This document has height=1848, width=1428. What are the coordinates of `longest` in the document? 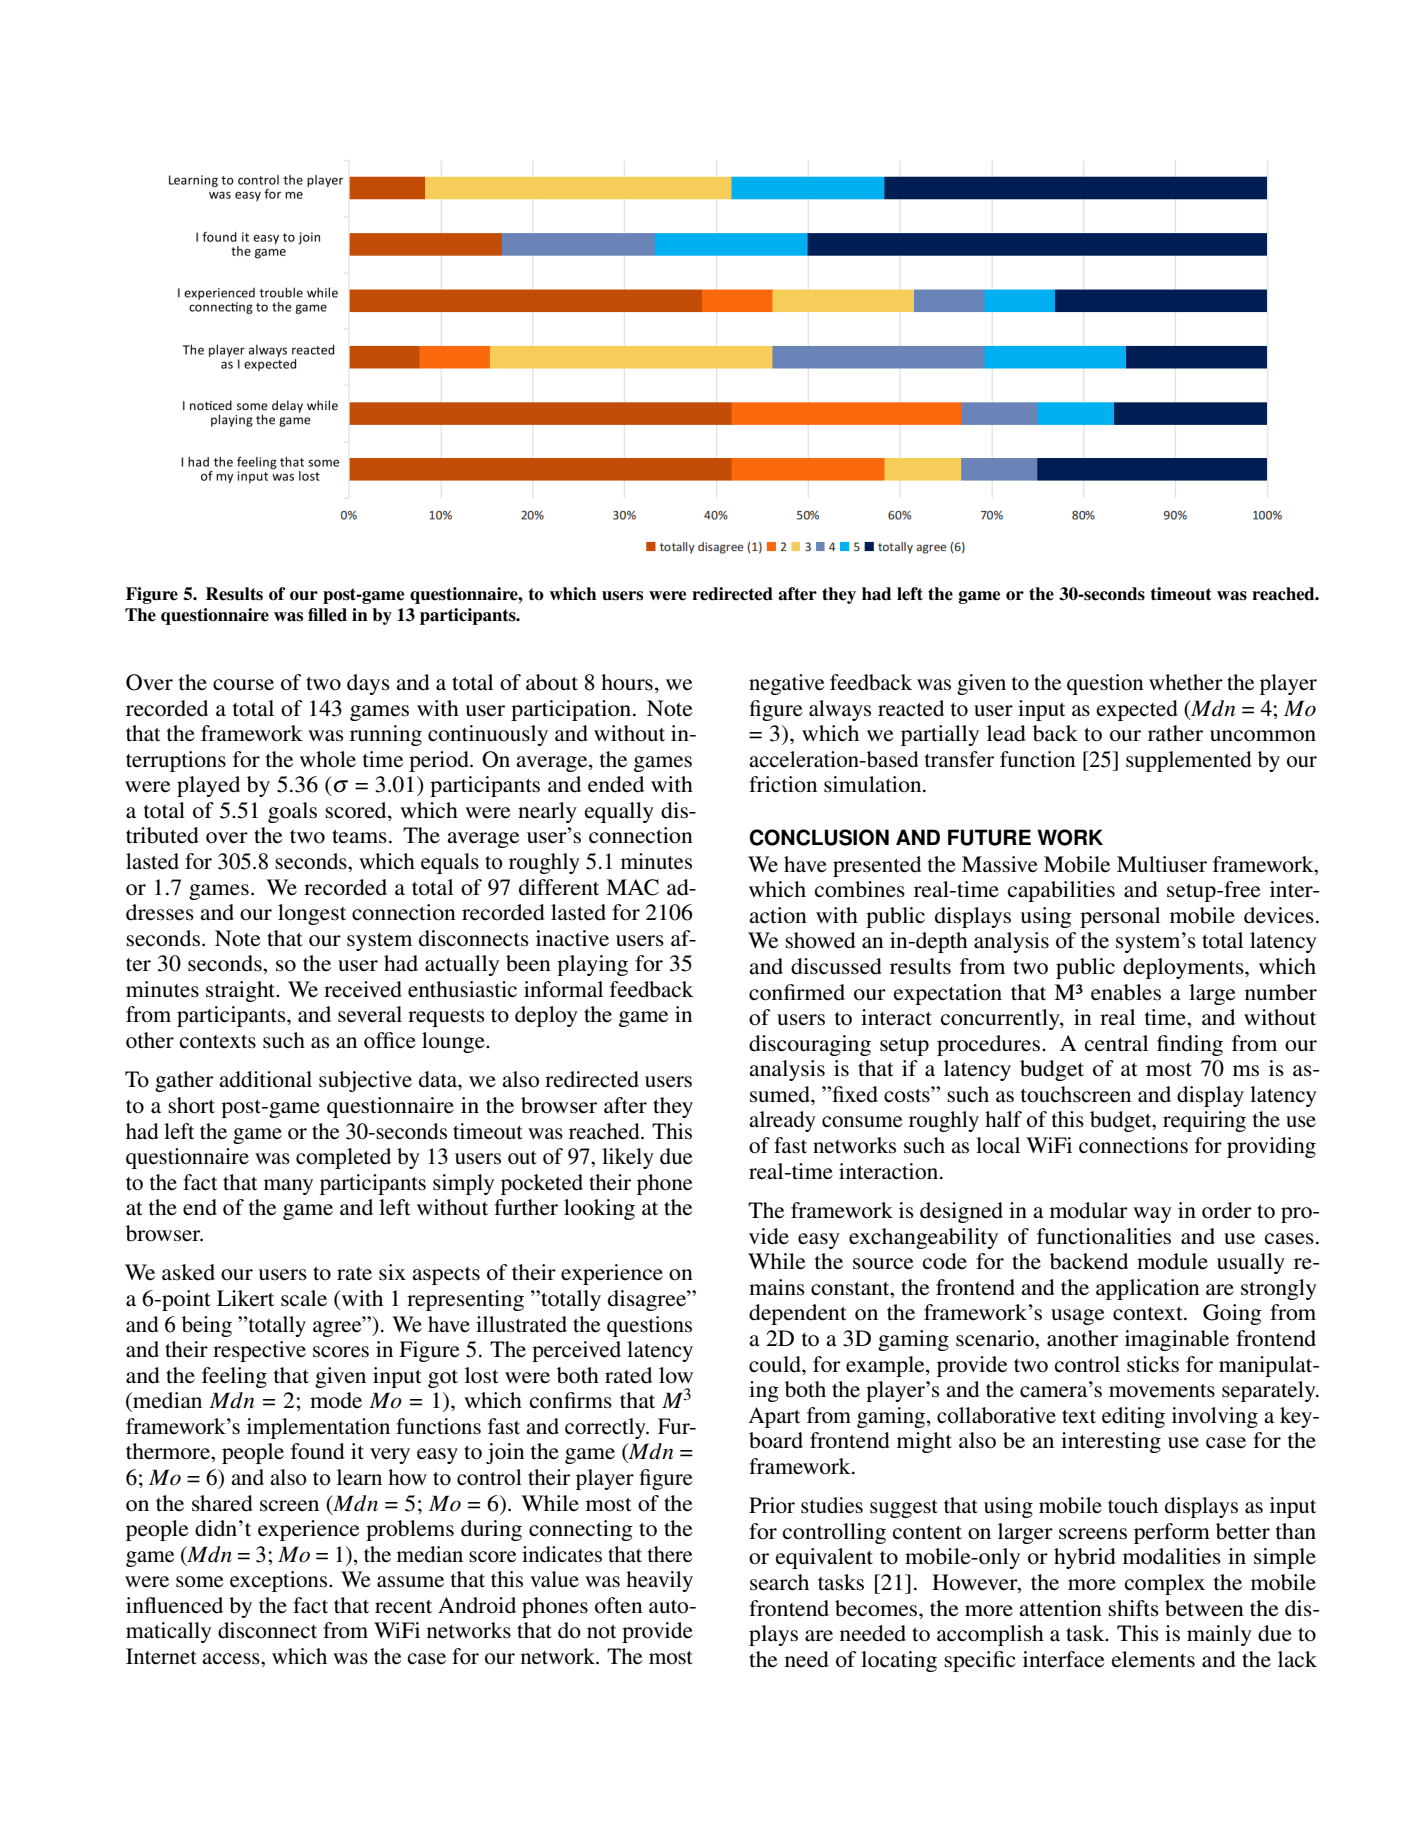 It's located at (312, 914).
